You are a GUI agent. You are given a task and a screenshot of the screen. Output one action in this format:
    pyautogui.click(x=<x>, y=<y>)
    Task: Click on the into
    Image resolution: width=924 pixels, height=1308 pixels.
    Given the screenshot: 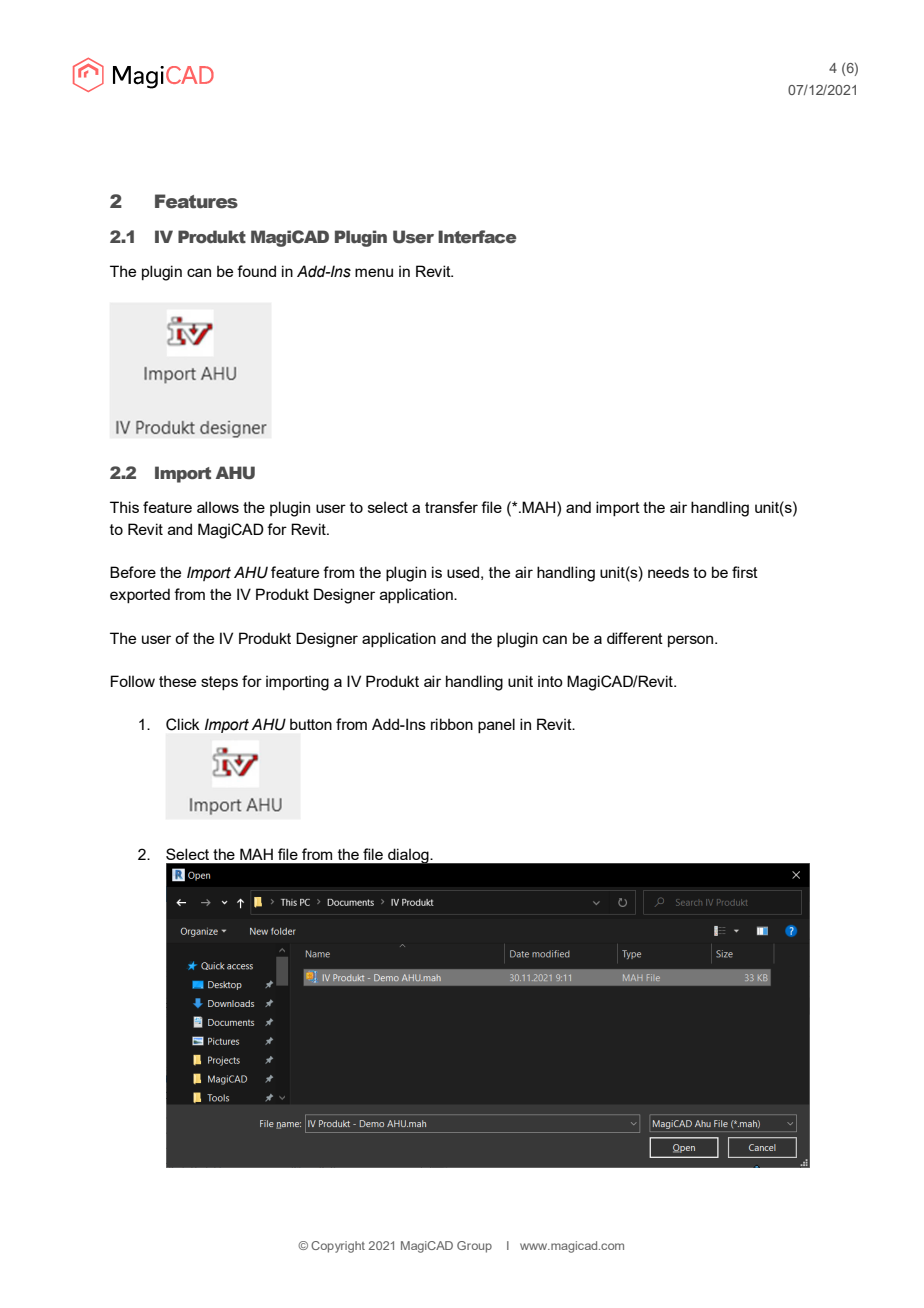 What is the action you would take?
    pyautogui.click(x=550, y=681)
